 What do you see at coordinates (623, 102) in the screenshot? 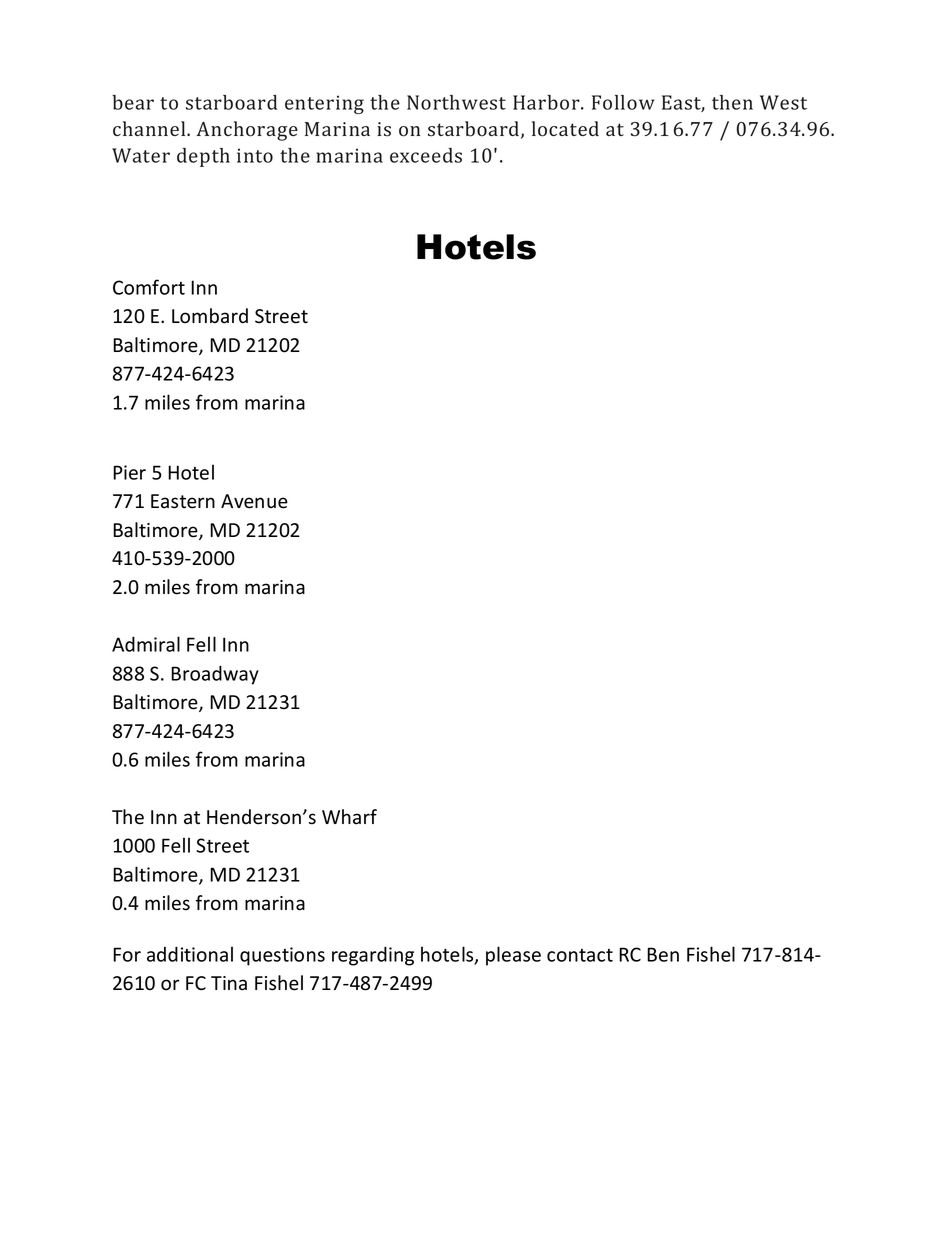
I see `Follow` at bounding box center [623, 102].
